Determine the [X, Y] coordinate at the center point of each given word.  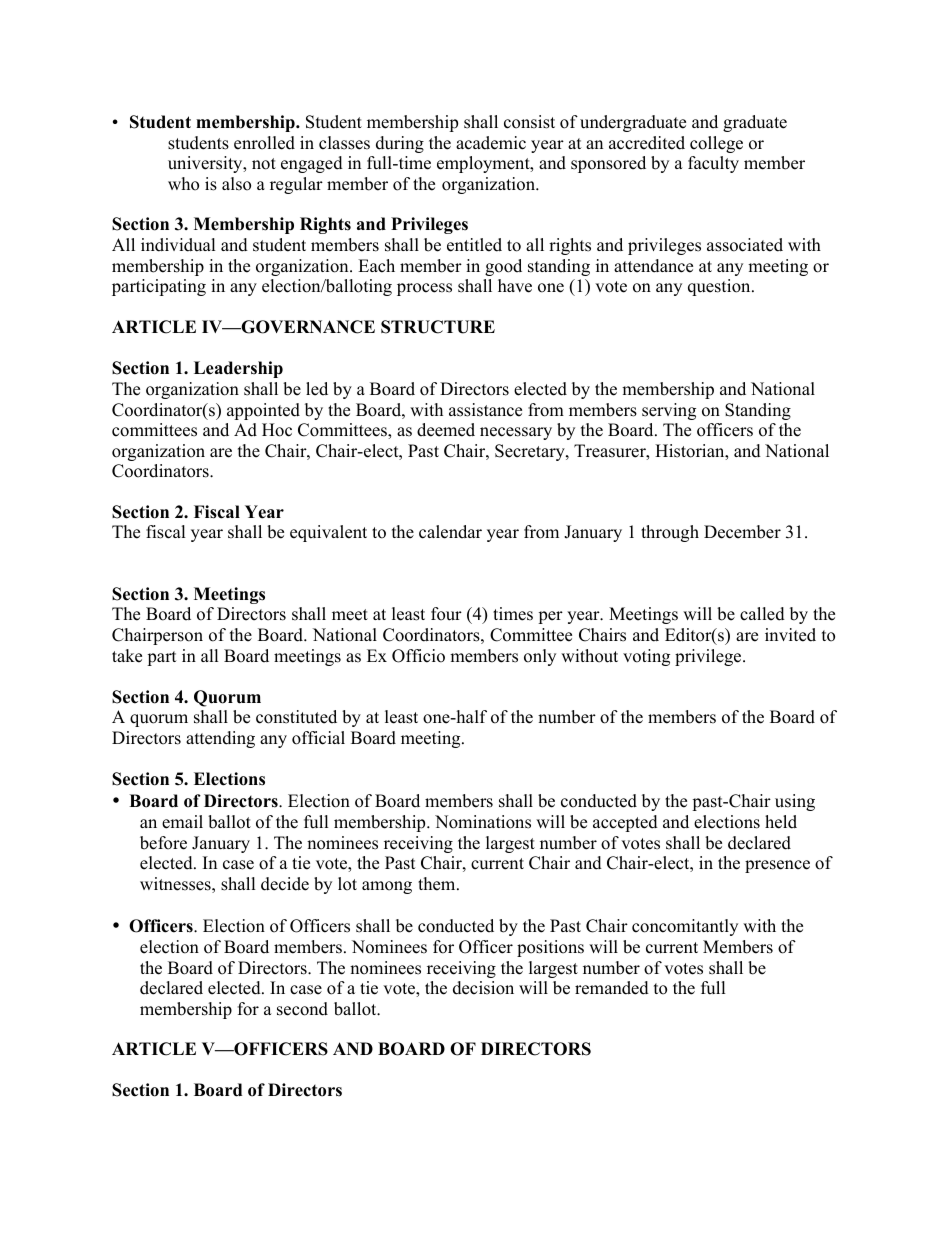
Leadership [238, 369]
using [795, 802]
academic [491, 143]
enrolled [264, 143]
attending [220, 739]
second [302, 1009]
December [742, 532]
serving [669, 411]
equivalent [328, 533]
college [716, 144]
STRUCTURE [438, 327]
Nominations [483, 822]
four [446, 614]
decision [483, 988]
